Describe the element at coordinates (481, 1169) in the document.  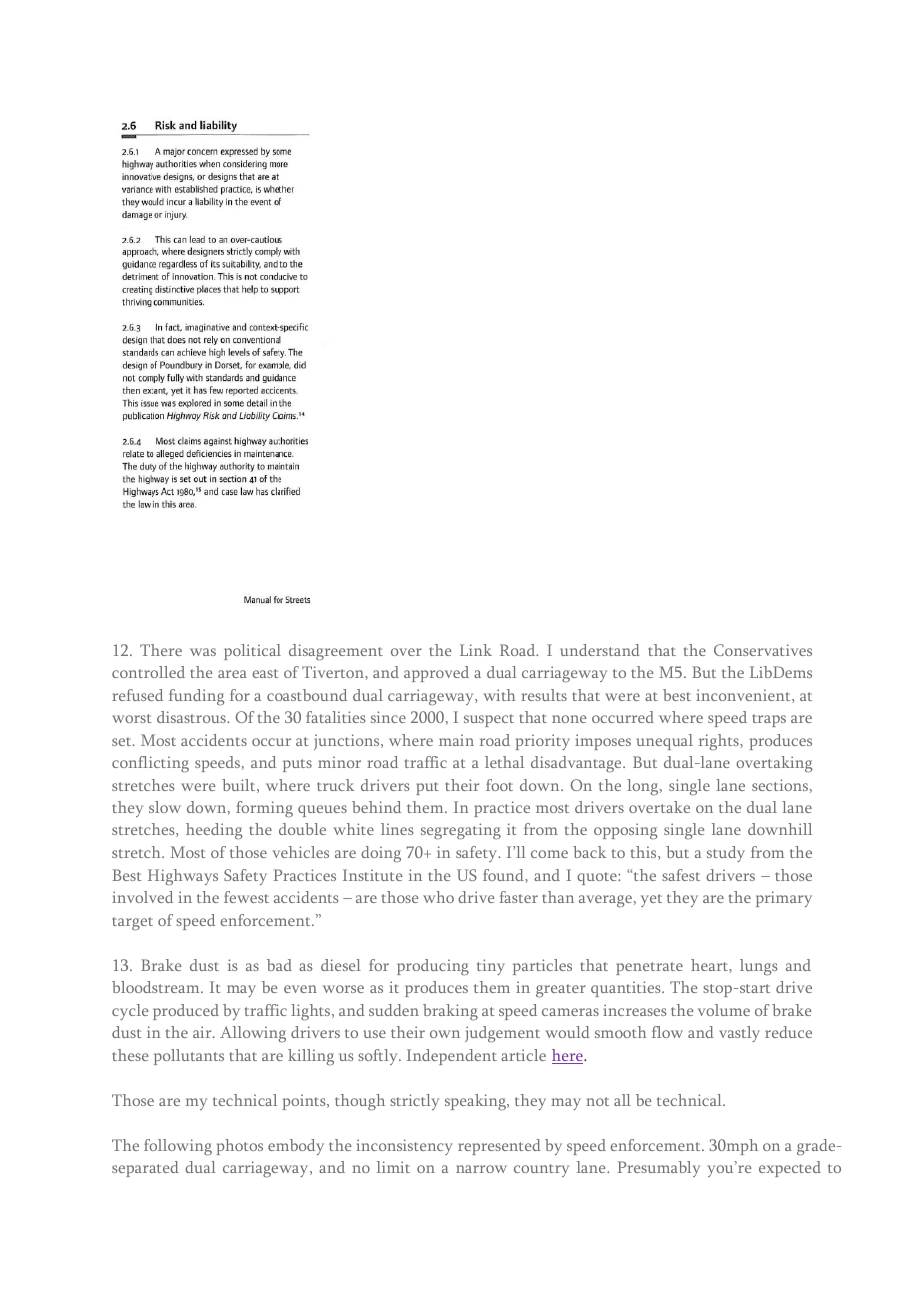
I see `narrow` at that location.
